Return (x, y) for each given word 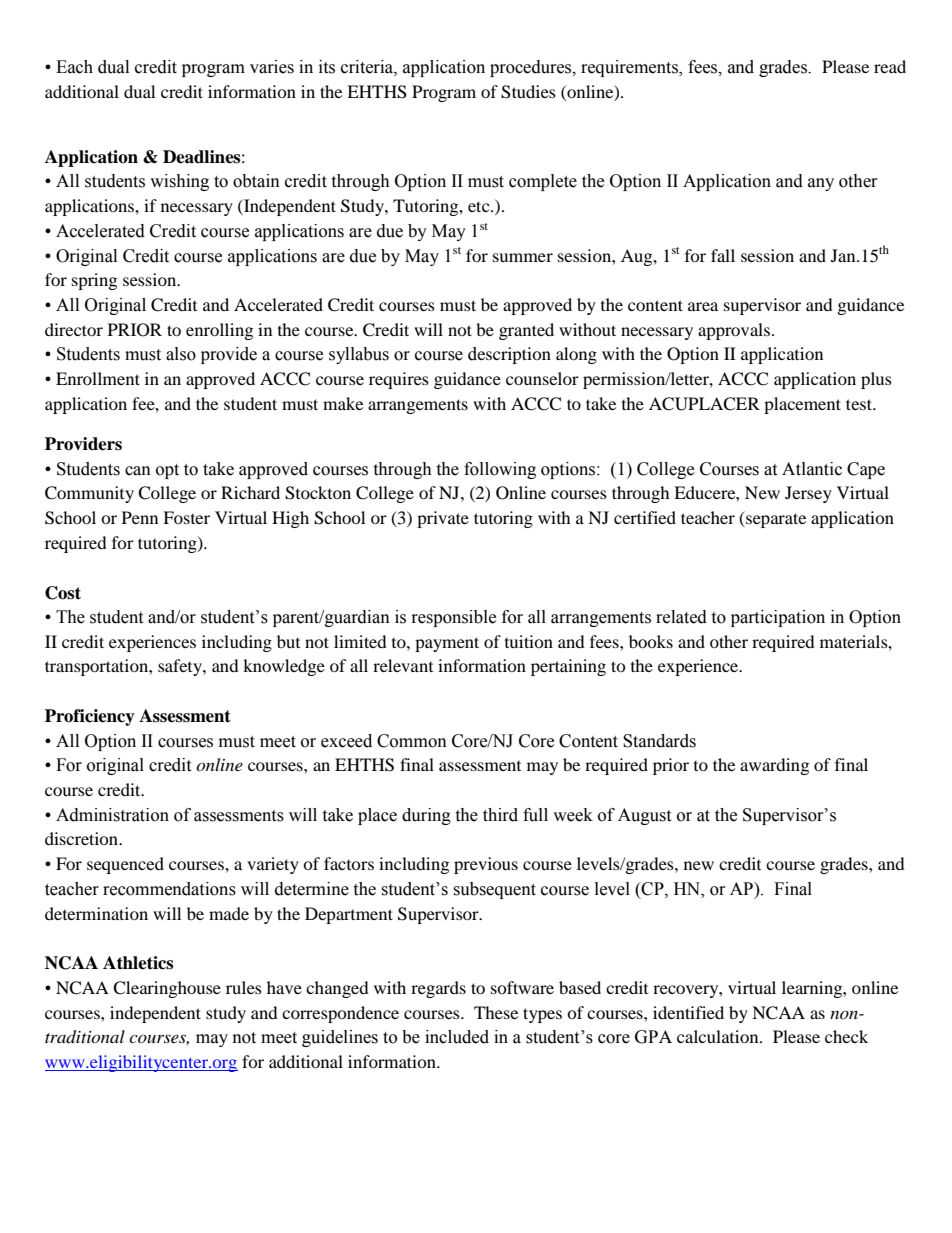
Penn (140, 517)
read (890, 66)
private (443, 519)
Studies (528, 92)
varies (272, 67)
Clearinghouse (167, 989)
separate (775, 519)
